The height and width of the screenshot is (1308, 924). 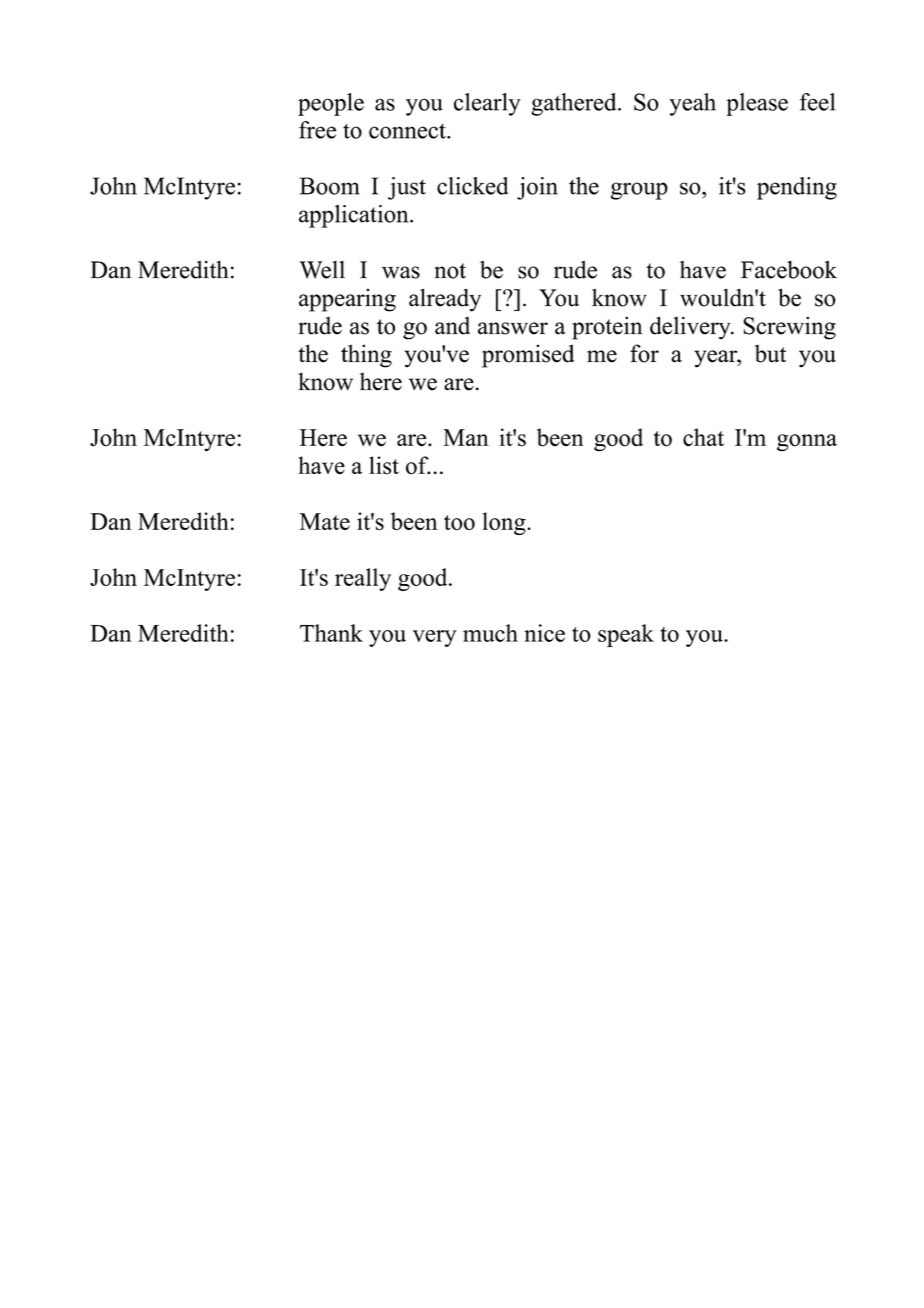 What do you see at coordinates (505, 523) in the screenshot?
I see `long` at bounding box center [505, 523].
